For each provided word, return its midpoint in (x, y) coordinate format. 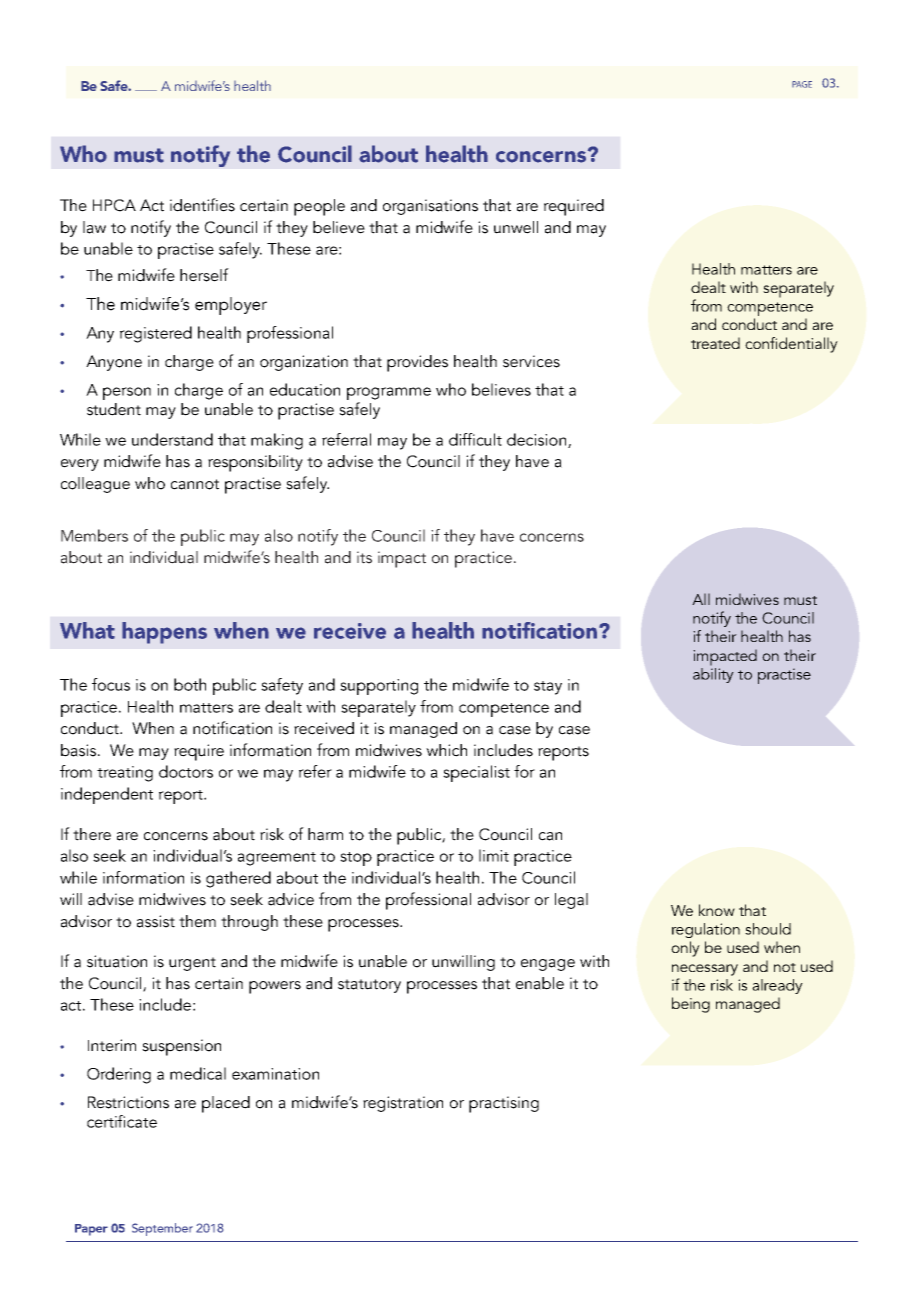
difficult (475, 439)
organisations (430, 207)
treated (715, 343)
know (717, 910)
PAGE (802, 84)
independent (107, 795)
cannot (195, 484)
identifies (202, 205)
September (162, 1229)
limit (494, 855)
